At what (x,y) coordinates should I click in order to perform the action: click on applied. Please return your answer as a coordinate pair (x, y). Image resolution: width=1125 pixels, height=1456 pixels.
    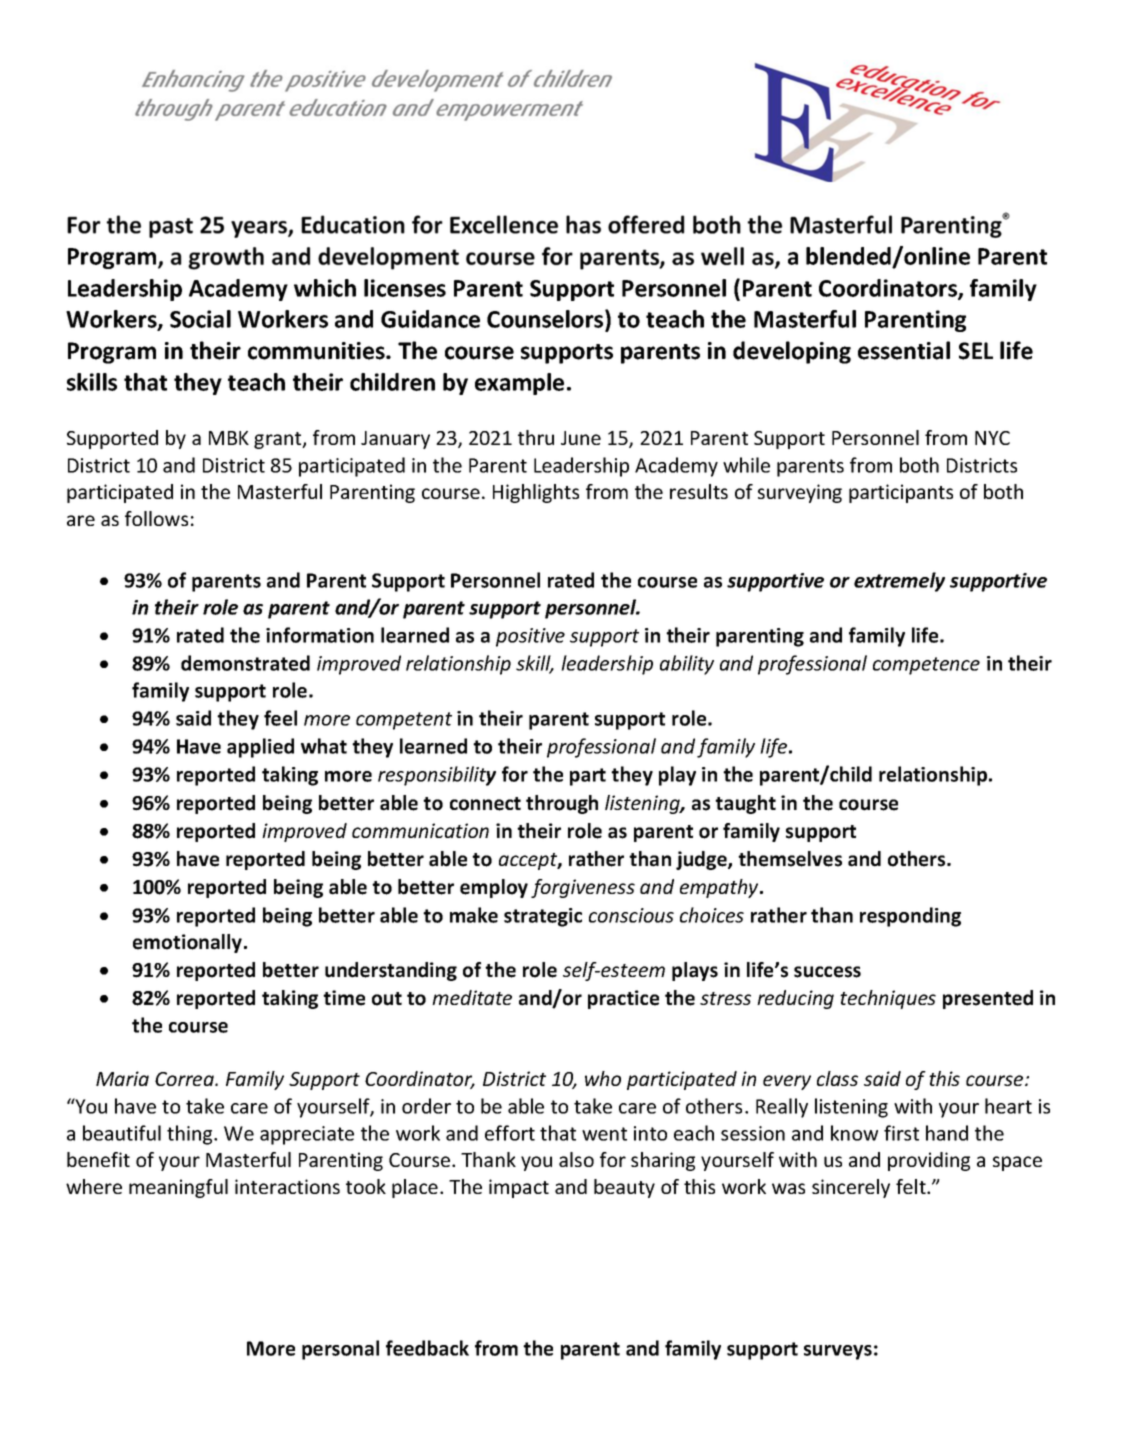
    Looking at the image, I should click on (260, 748).
